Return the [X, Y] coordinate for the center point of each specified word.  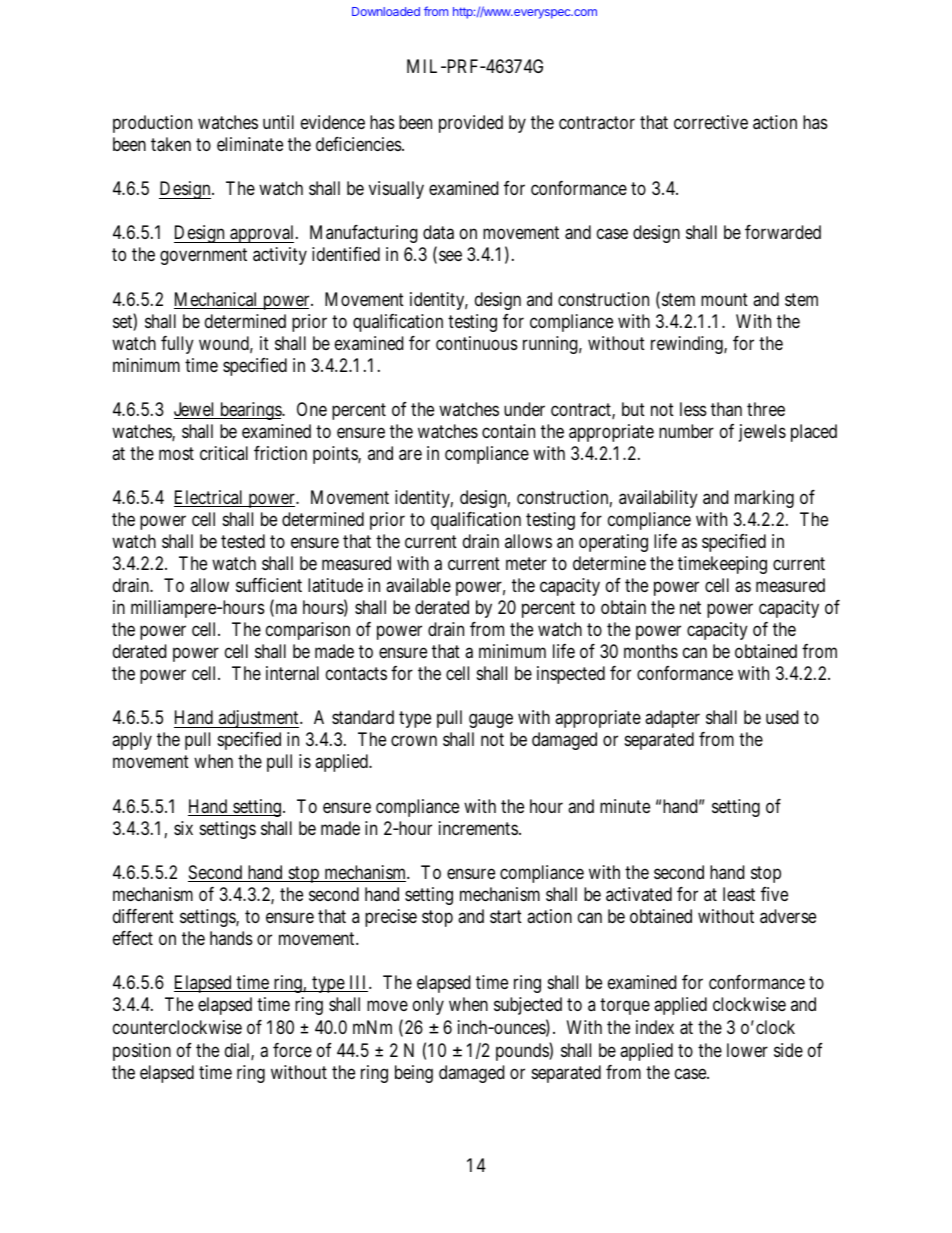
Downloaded [386, 11]
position [142, 1052]
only [428, 1006]
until [278, 122]
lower [747, 1050]
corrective [711, 122]
